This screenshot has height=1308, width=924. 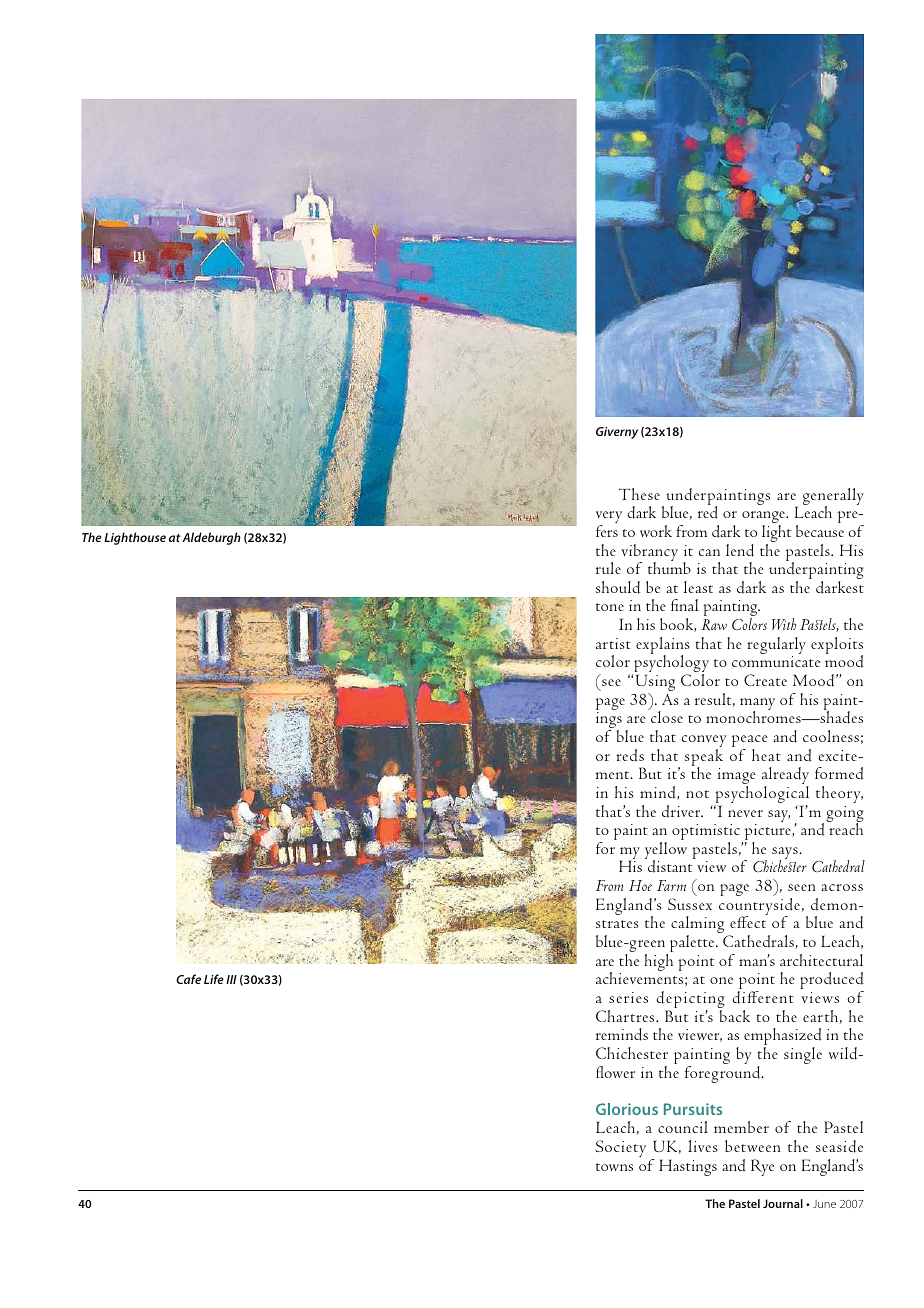 I want to click on towns, so click(x=614, y=1167).
